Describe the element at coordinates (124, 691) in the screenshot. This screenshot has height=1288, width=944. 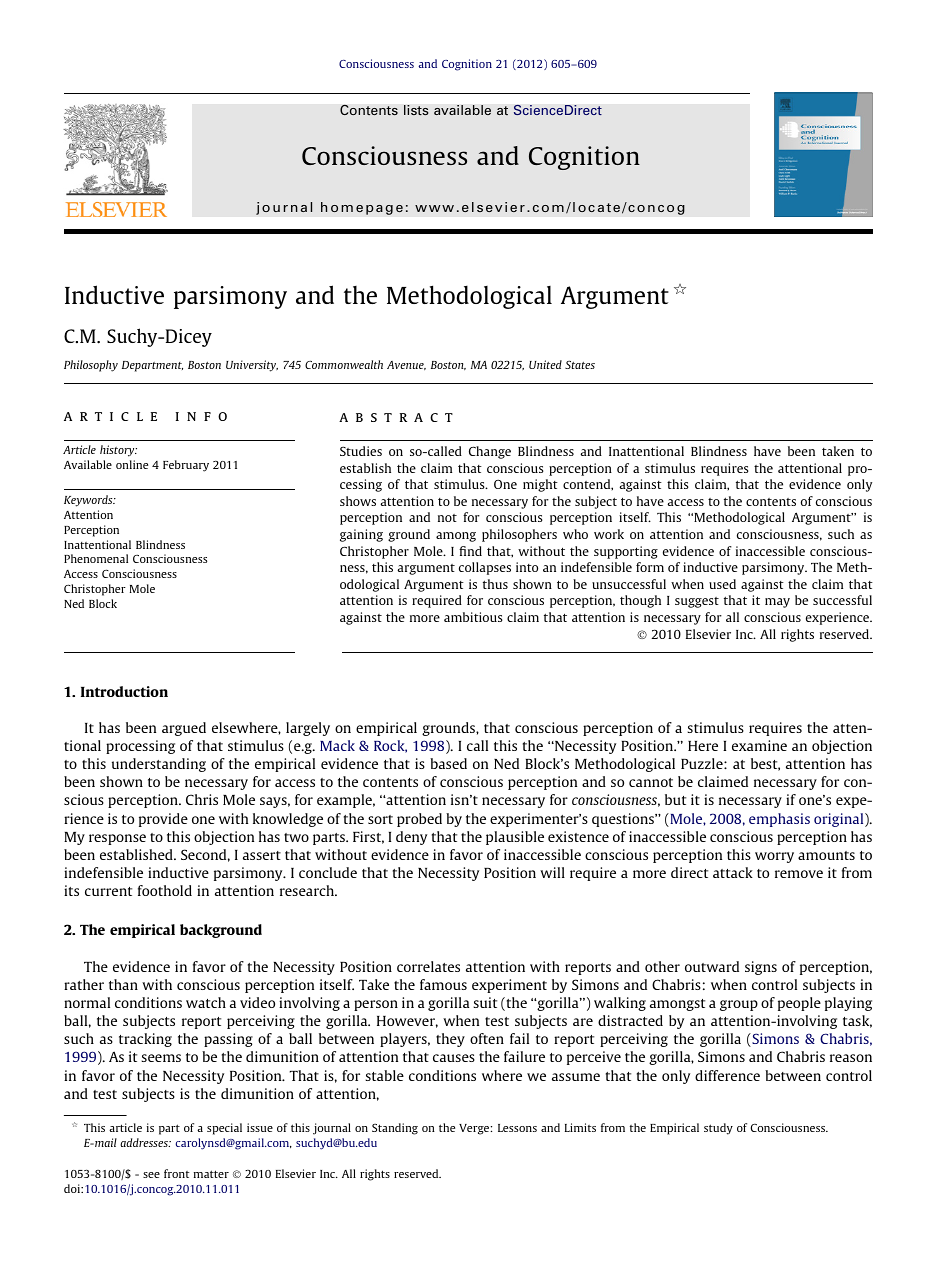
I see `Introduction` at that location.
